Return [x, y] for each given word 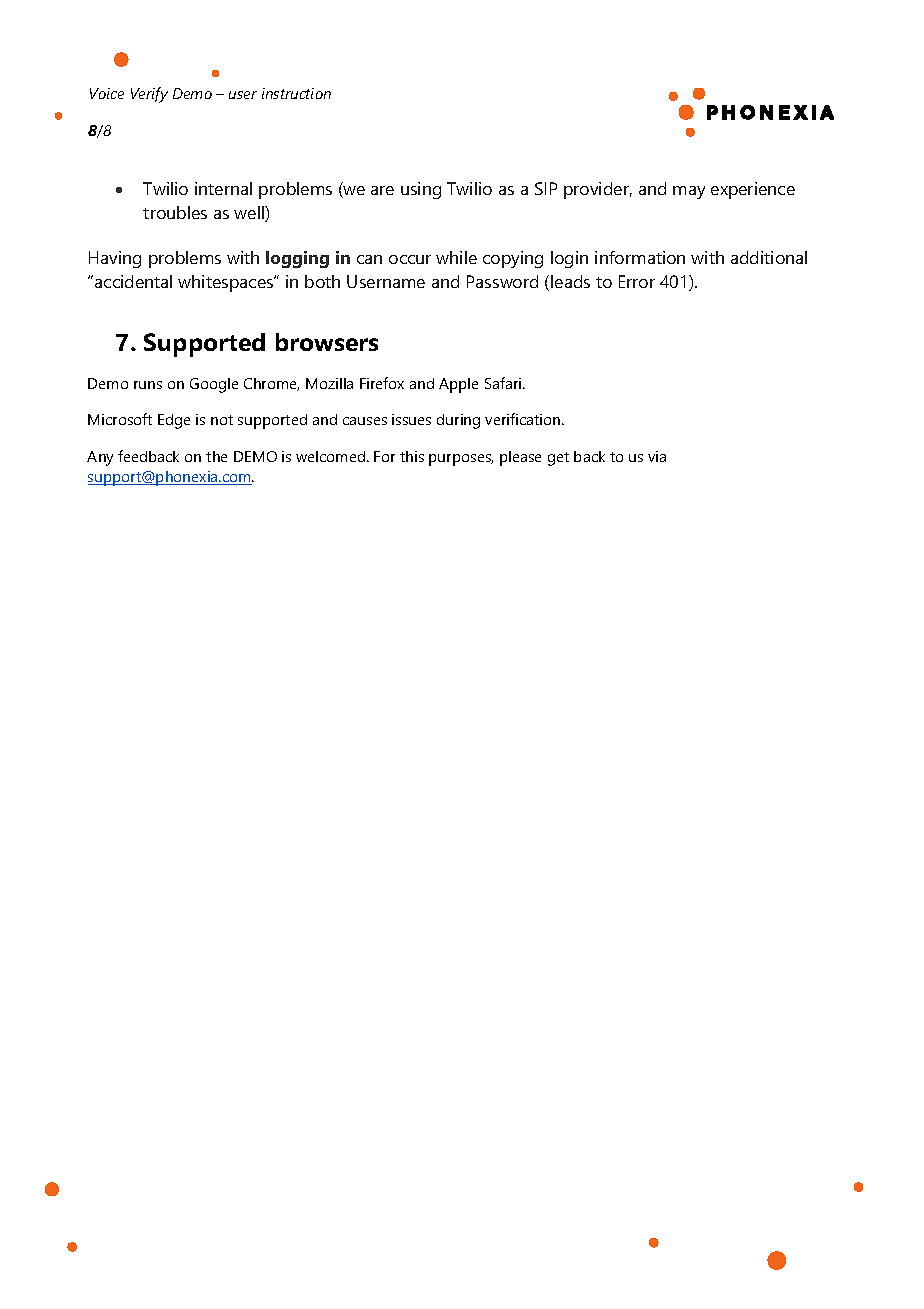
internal [223, 188]
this [412, 456]
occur [410, 259]
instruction [296, 93]
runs [148, 385]
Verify [149, 95]
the [216, 456]
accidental [133, 281]
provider [598, 190]
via [657, 456]
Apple [458, 385]
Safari [504, 383]
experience [753, 190]
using [421, 190]
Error [637, 281]
